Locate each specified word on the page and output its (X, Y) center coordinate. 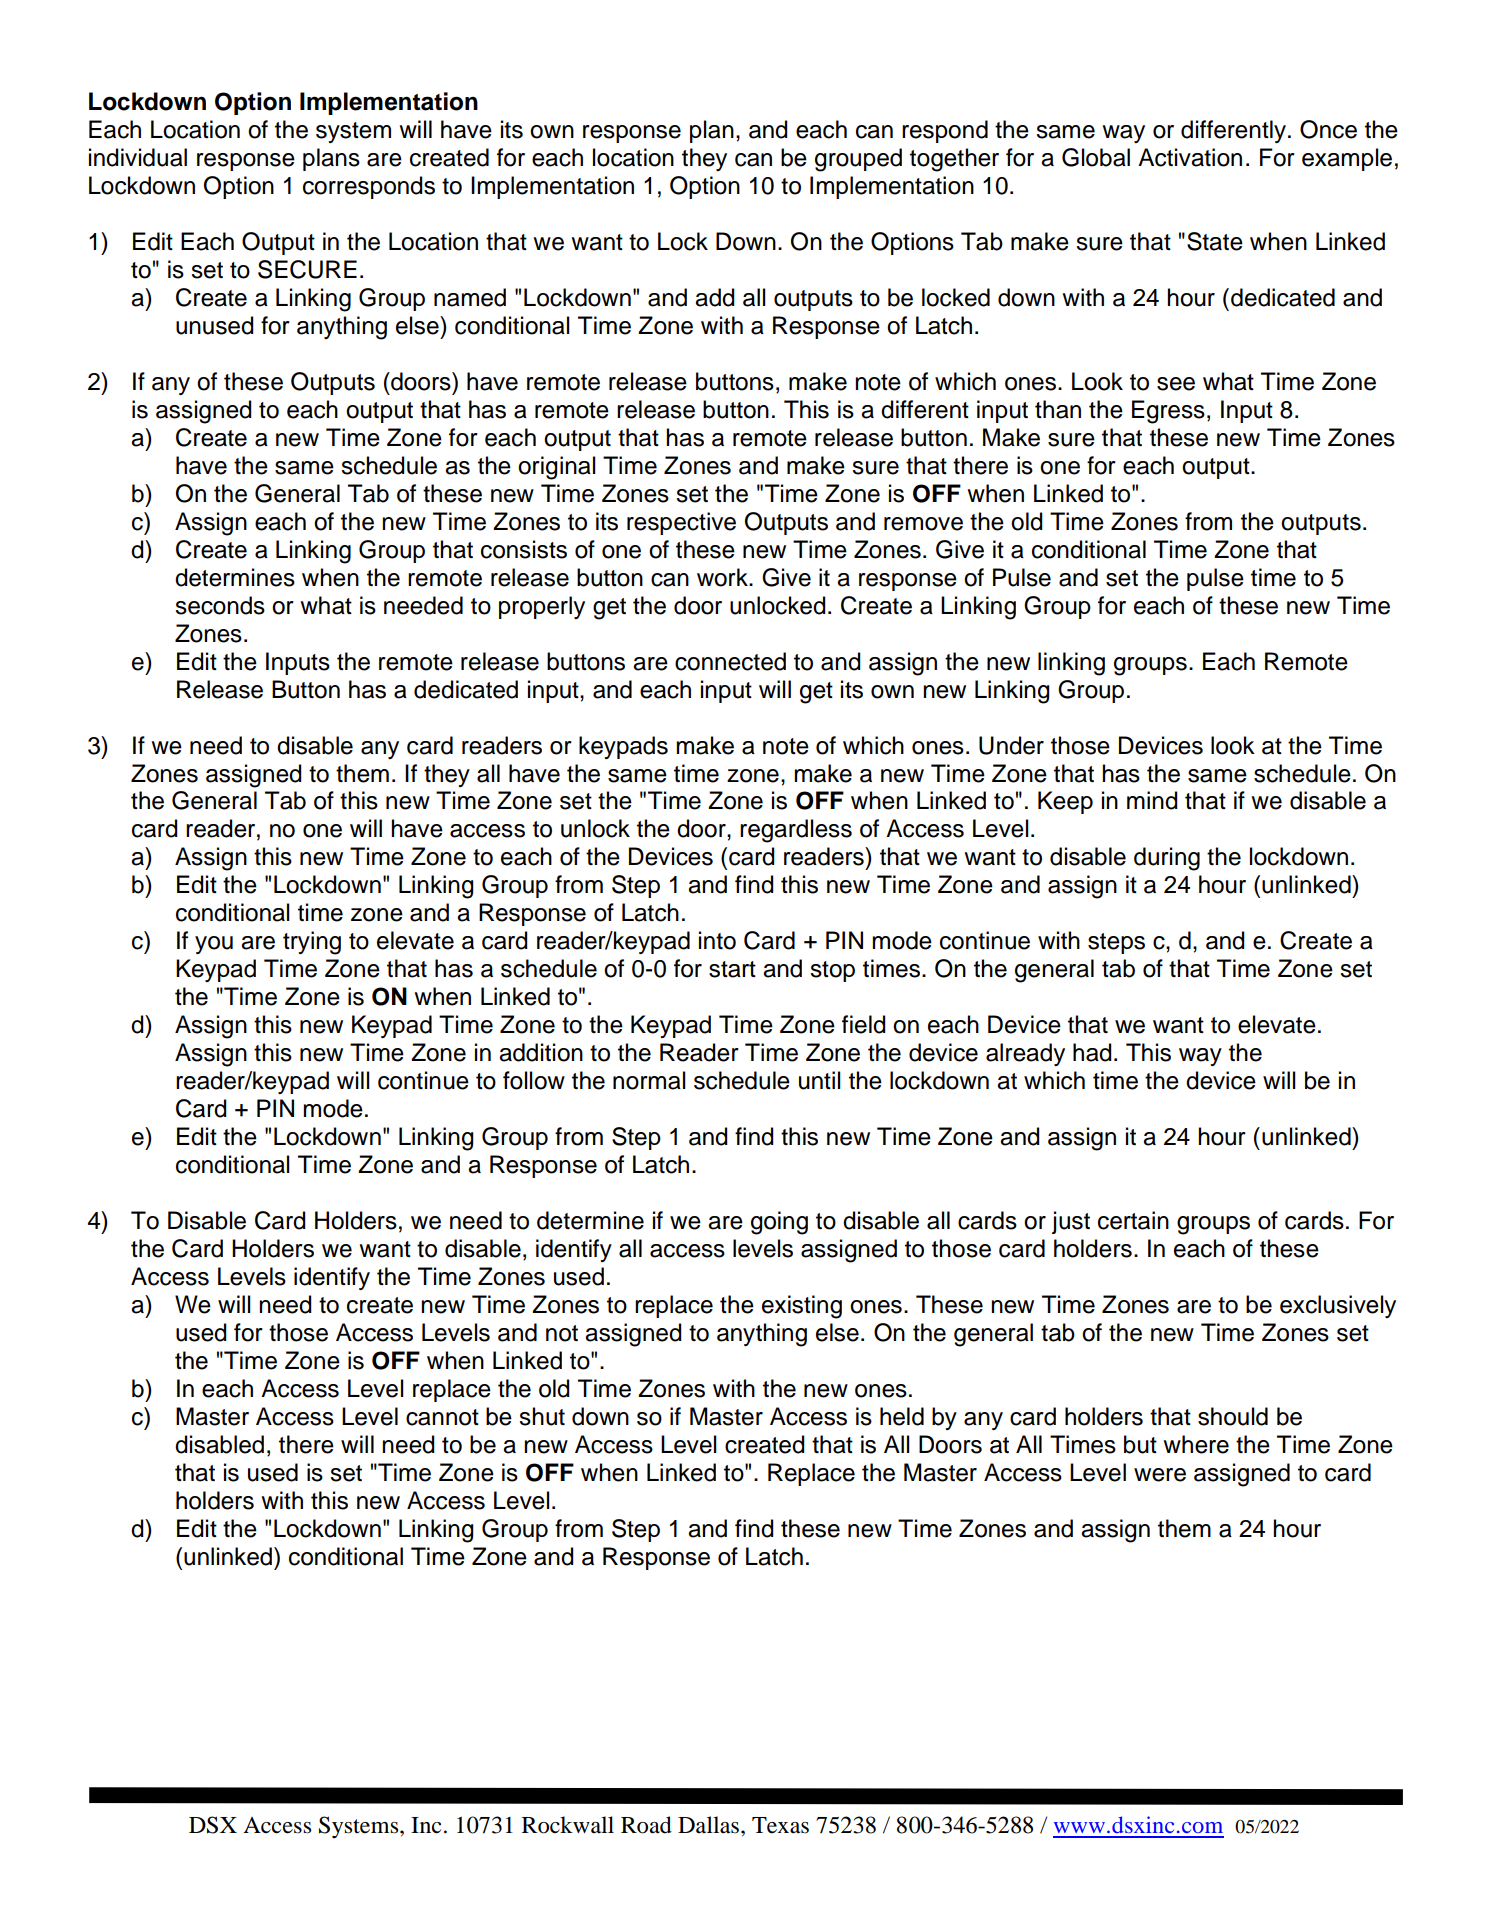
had (1092, 1052)
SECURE (307, 269)
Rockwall (568, 1825)
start (732, 969)
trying (312, 943)
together (954, 160)
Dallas (710, 1825)
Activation (1190, 157)
